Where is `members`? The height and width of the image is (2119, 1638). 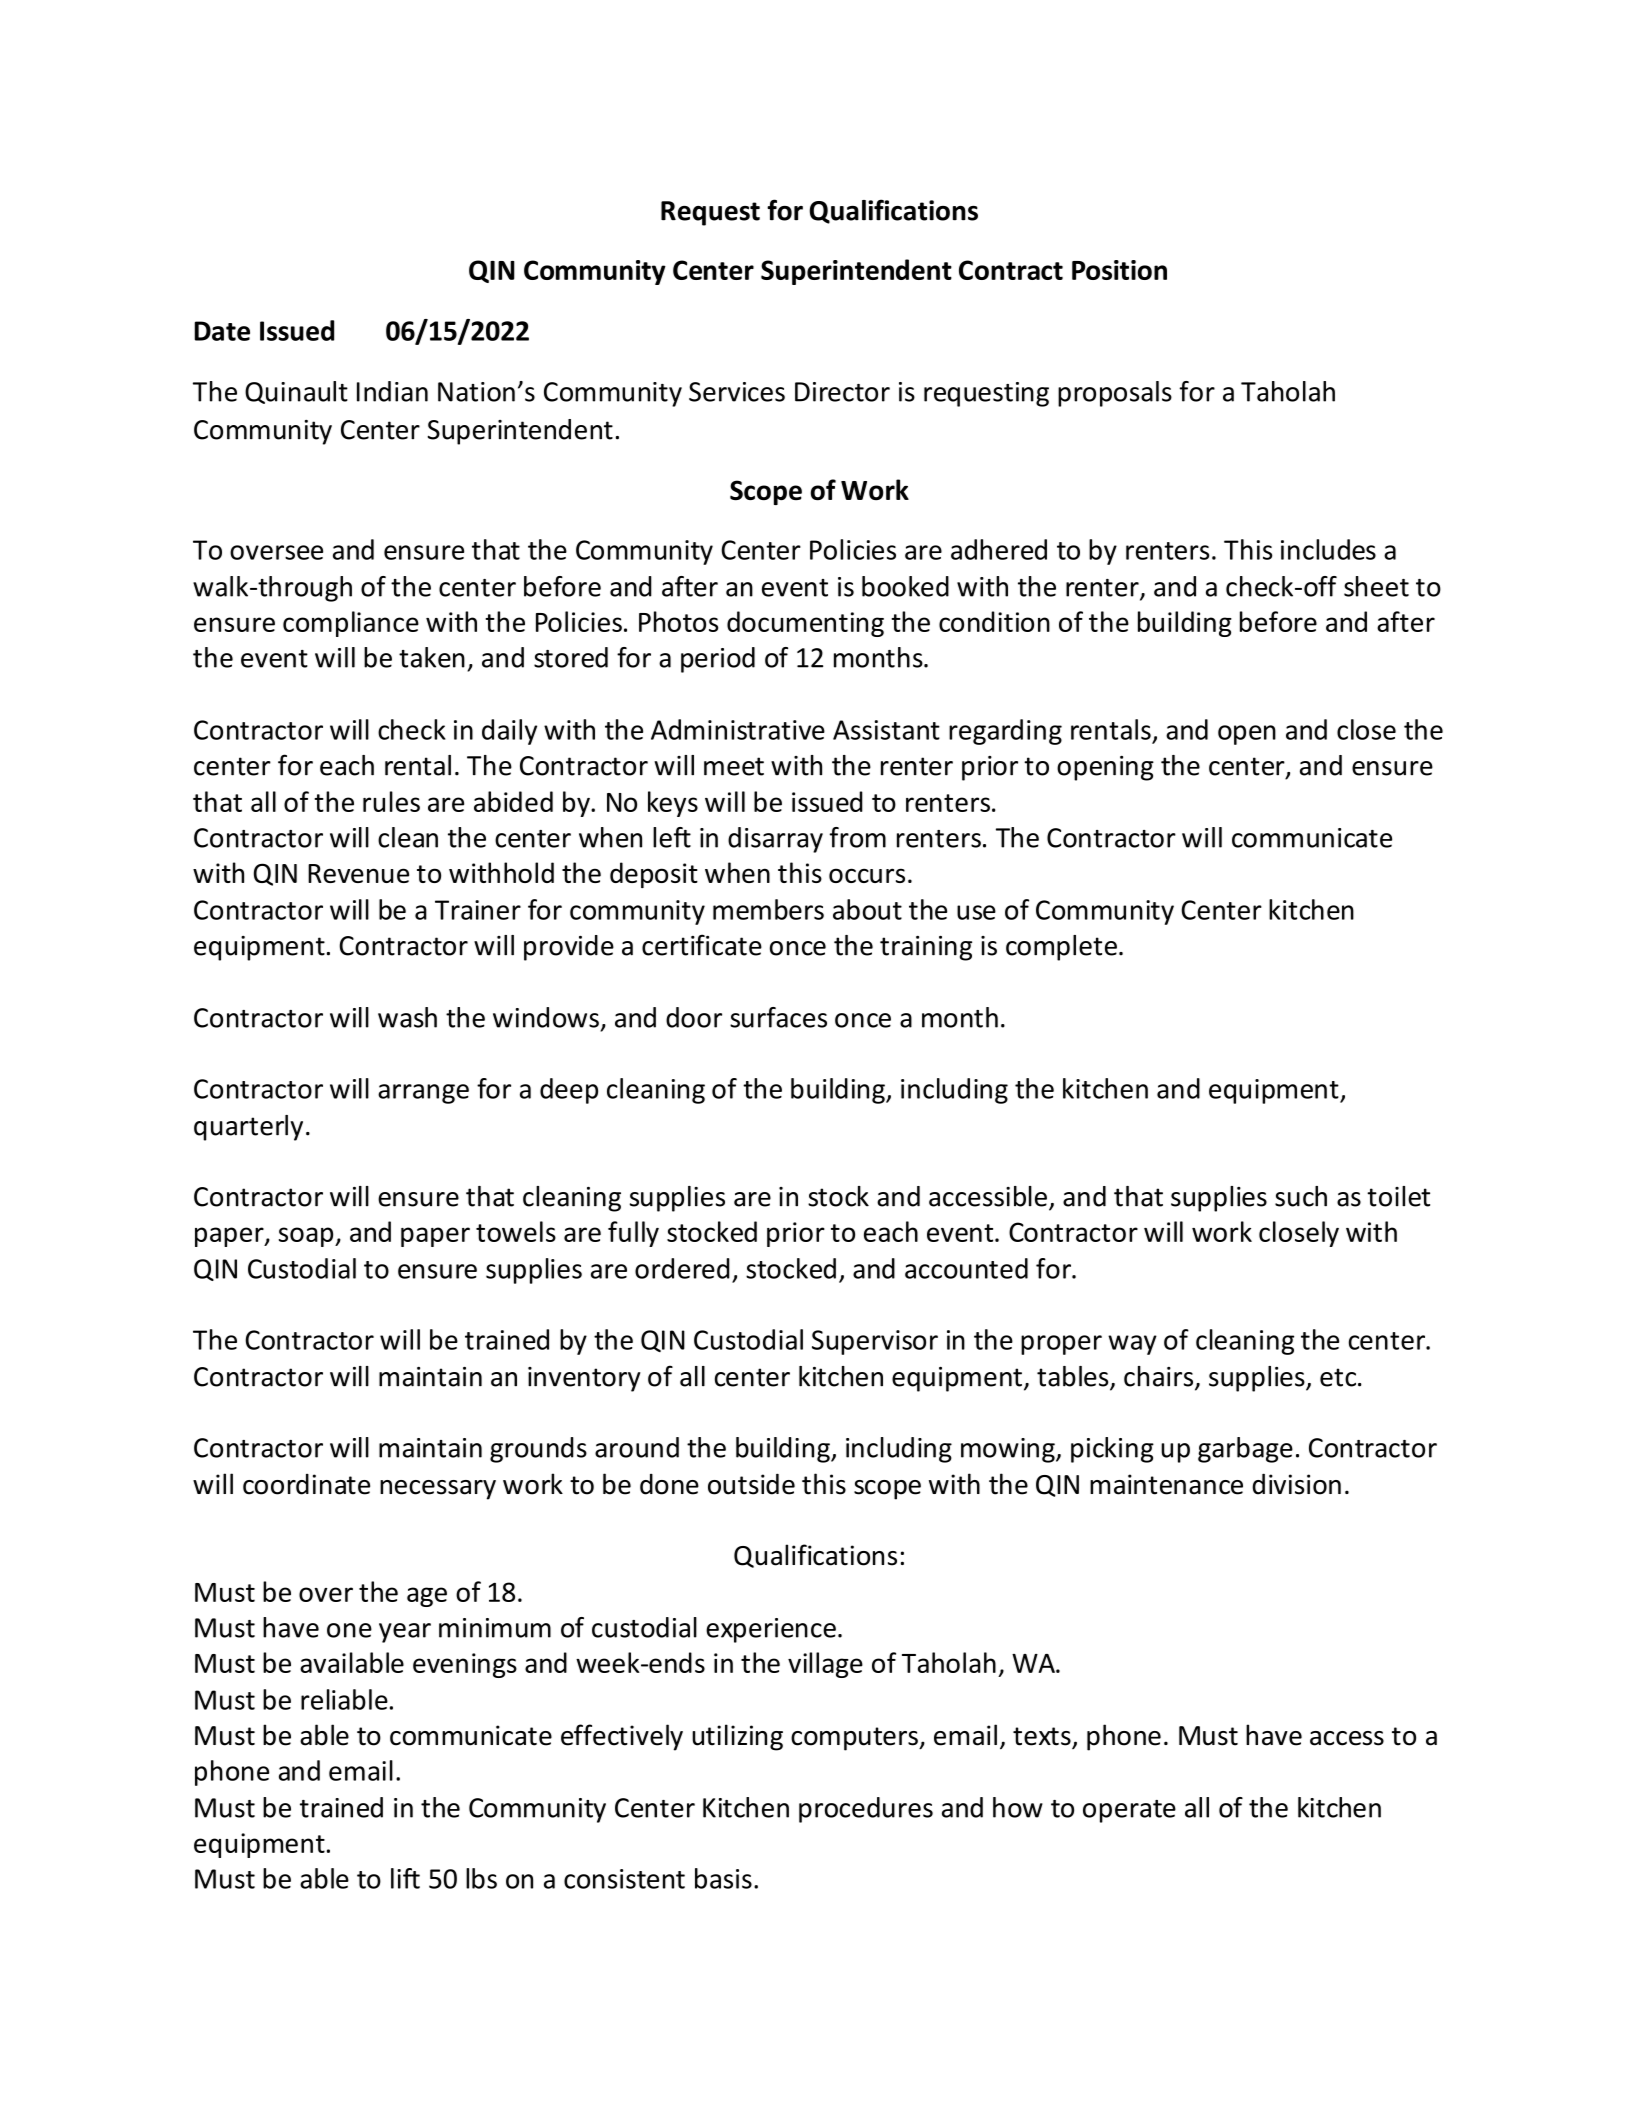
members is located at coordinates (768, 909).
